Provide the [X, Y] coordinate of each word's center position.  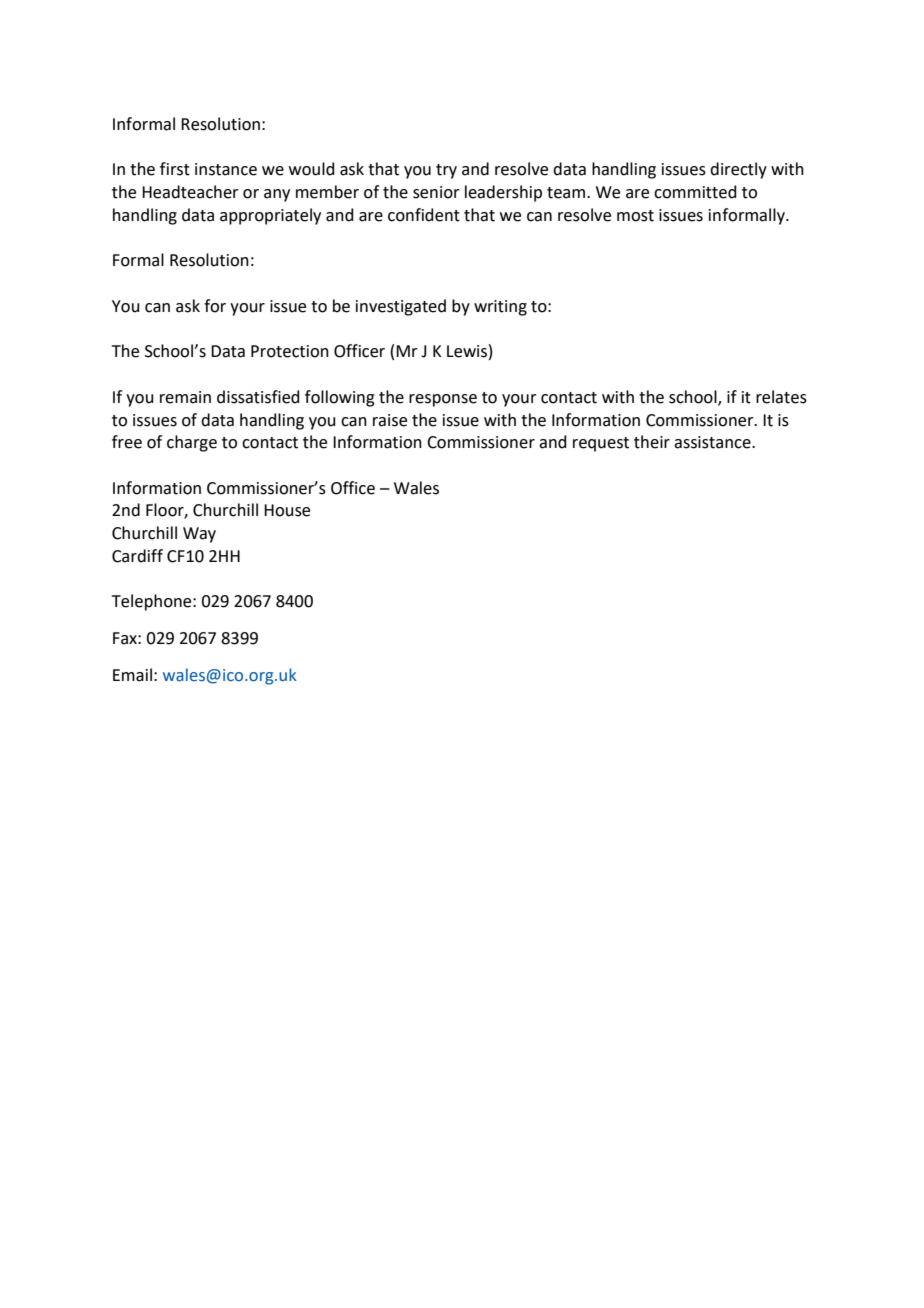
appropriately [270, 216]
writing [500, 308]
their [652, 442]
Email [132, 675]
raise [390, 420]
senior [436, 192]
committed [695, 192]
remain [185, 397]
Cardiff [137, 556]
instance [226, 169]
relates [781, 397]
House [287, 510]
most [635, 216]
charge [192, 443]
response [443, 400]
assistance [713, 442]
